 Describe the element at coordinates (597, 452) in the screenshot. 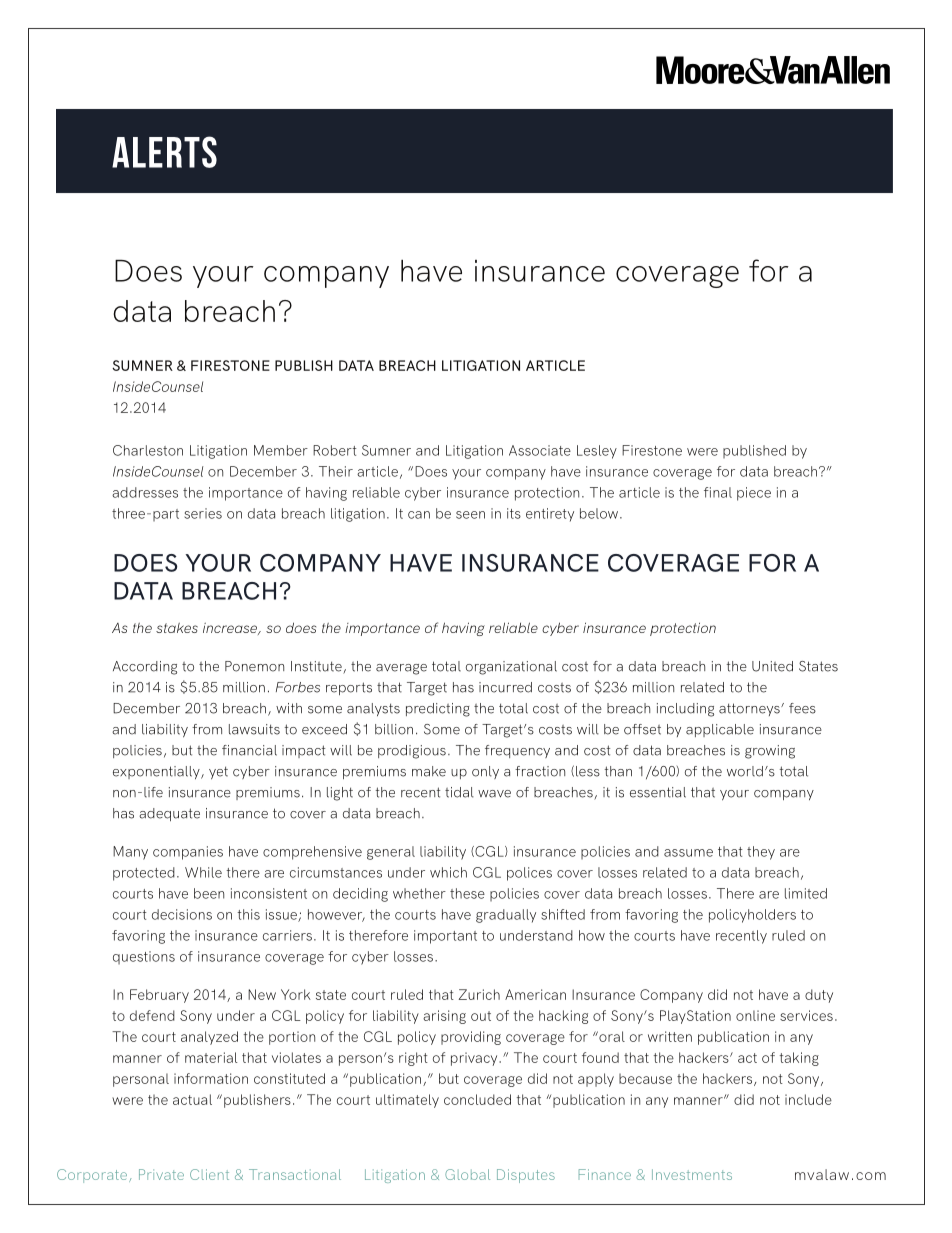

I see `Lesley` at that location.
